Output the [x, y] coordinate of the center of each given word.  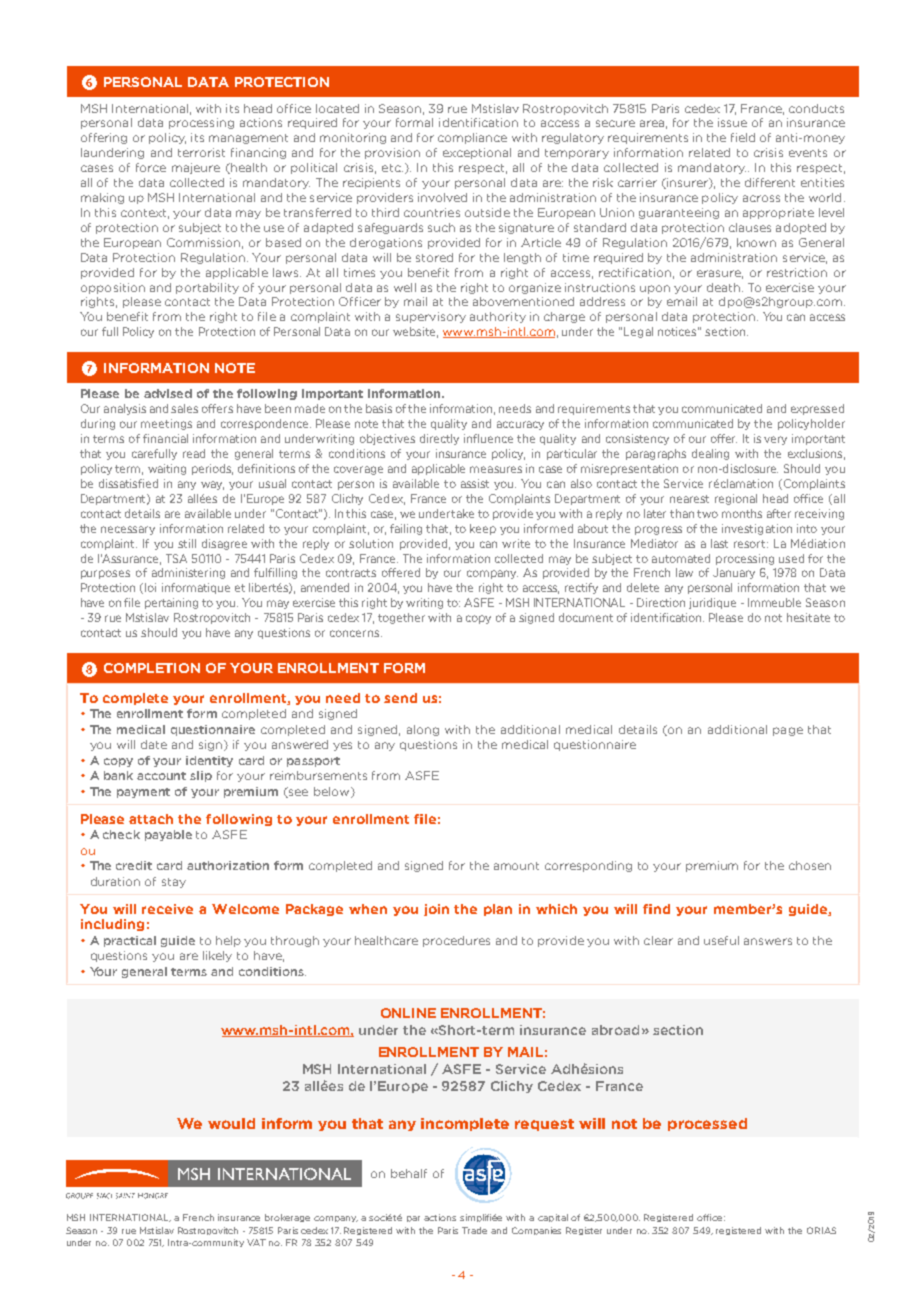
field [743, 137]
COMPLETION [152, 668]
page [788, 731]
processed [707, 1124]
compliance [472, 138]
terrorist [201, 152]
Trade [474, 1230]
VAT [256, 1242]
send [400, 698]
